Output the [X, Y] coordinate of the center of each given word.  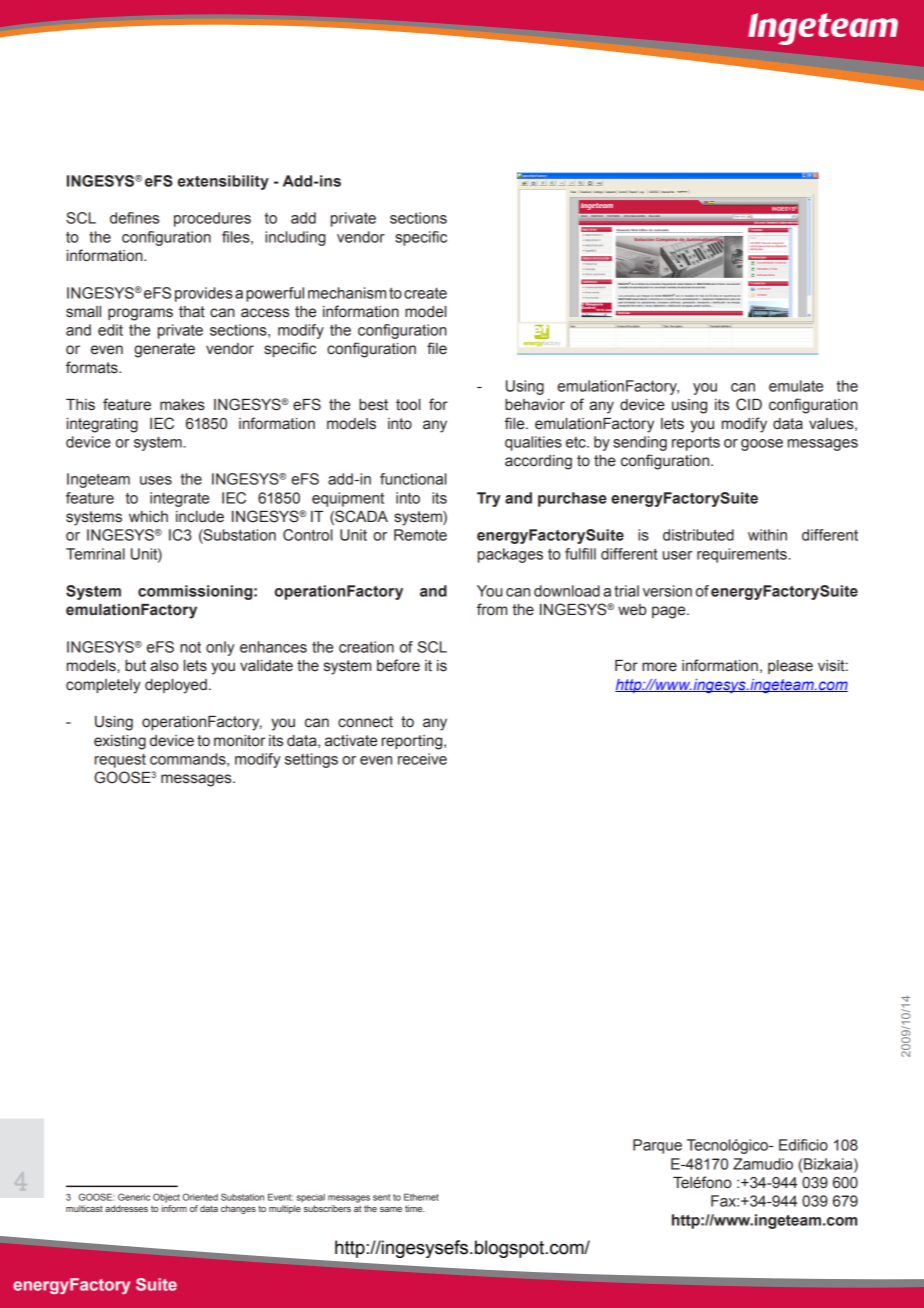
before [398, 665]
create [425, 293]
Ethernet [421, 1197]
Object [166, 1198]
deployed [176, 686]
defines [134, 218]
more [659, 667]
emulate [796, 386]
